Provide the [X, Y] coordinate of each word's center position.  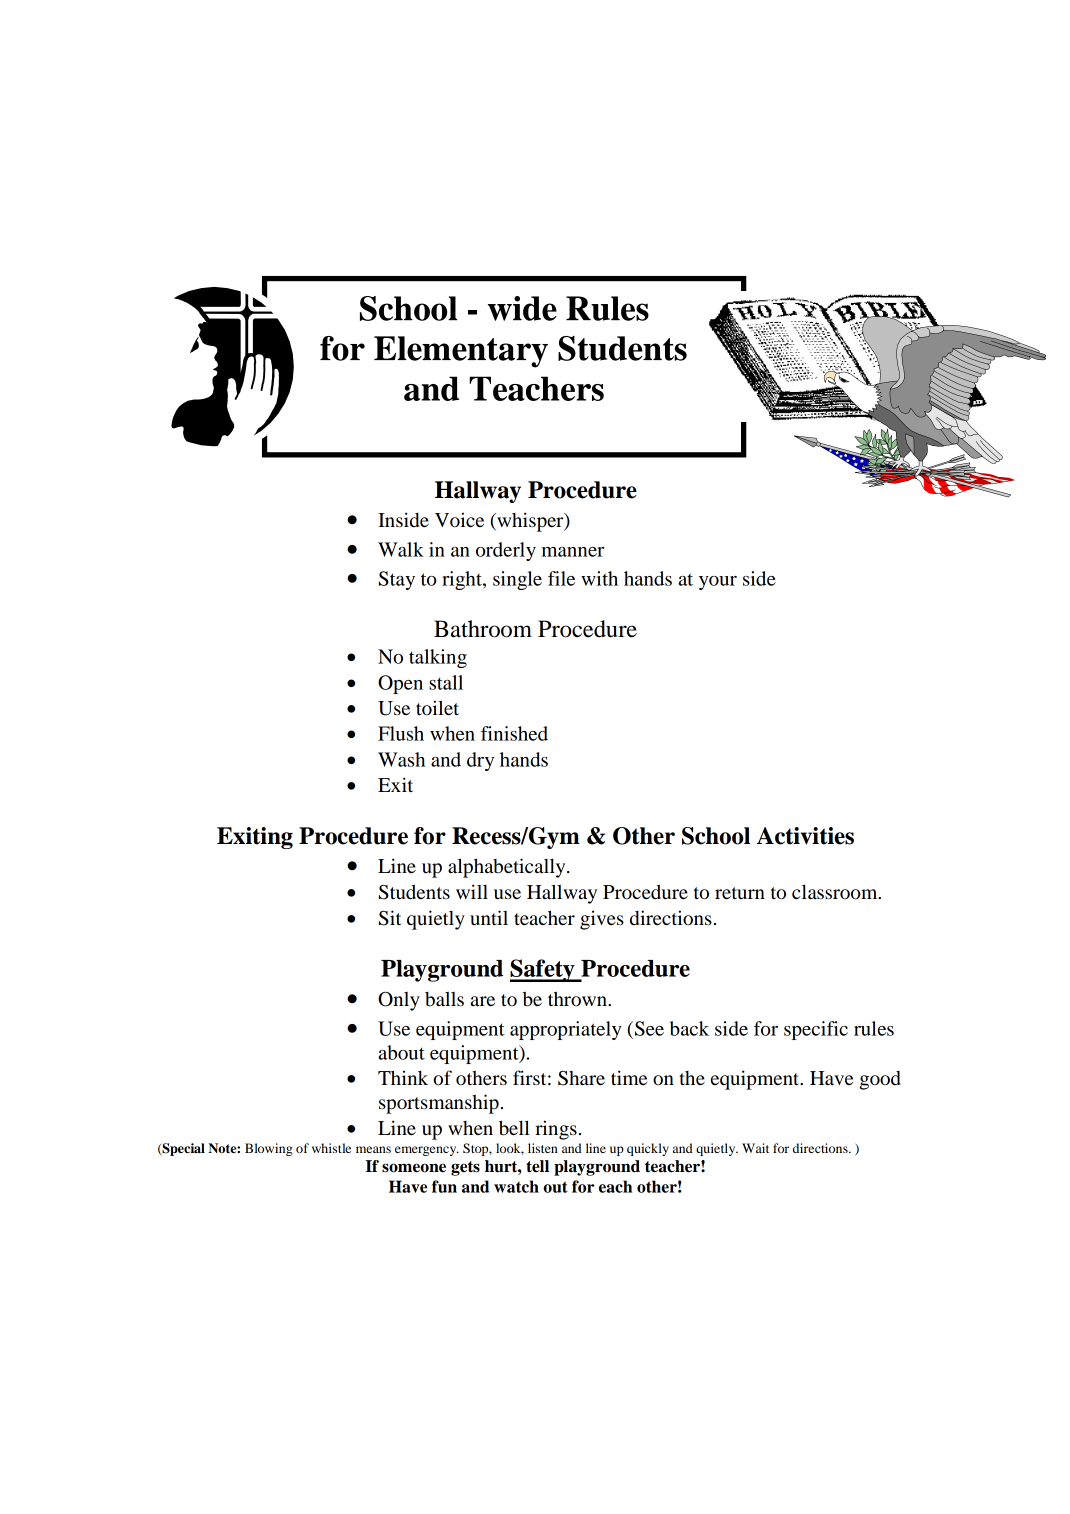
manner [573, 552]
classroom [836, 892]
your [718, 583]
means [373, 1149]
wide [522, 308]
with [599, 578]
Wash [401, 759]
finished [514, 733]
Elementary [461, 352]
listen [543, 1148]
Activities [805, 836]
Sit [390, 918]
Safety [543, 970]
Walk [401, 549]
